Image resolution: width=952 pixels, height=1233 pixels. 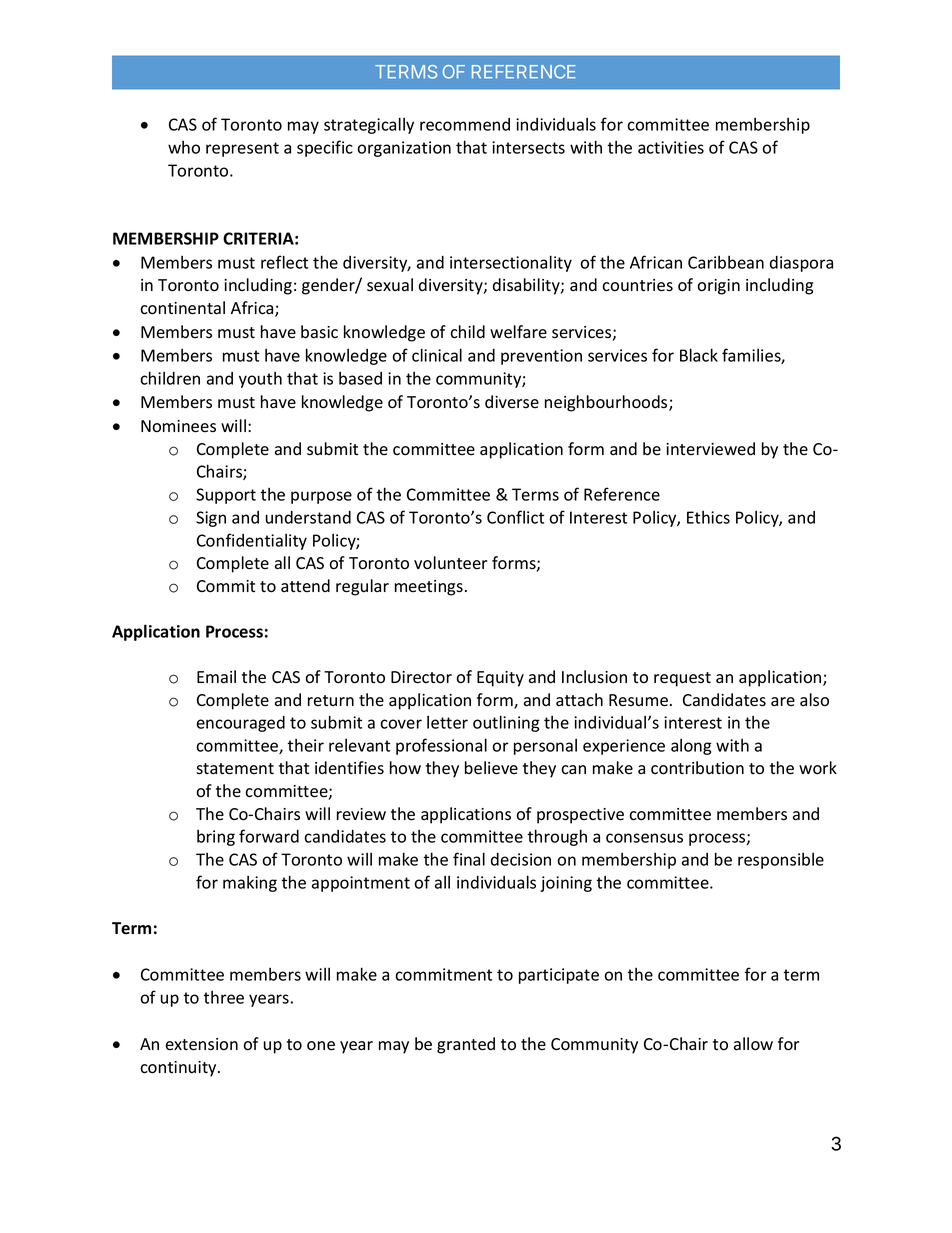 I want to click on intersects, so click(x=528, y=147).
